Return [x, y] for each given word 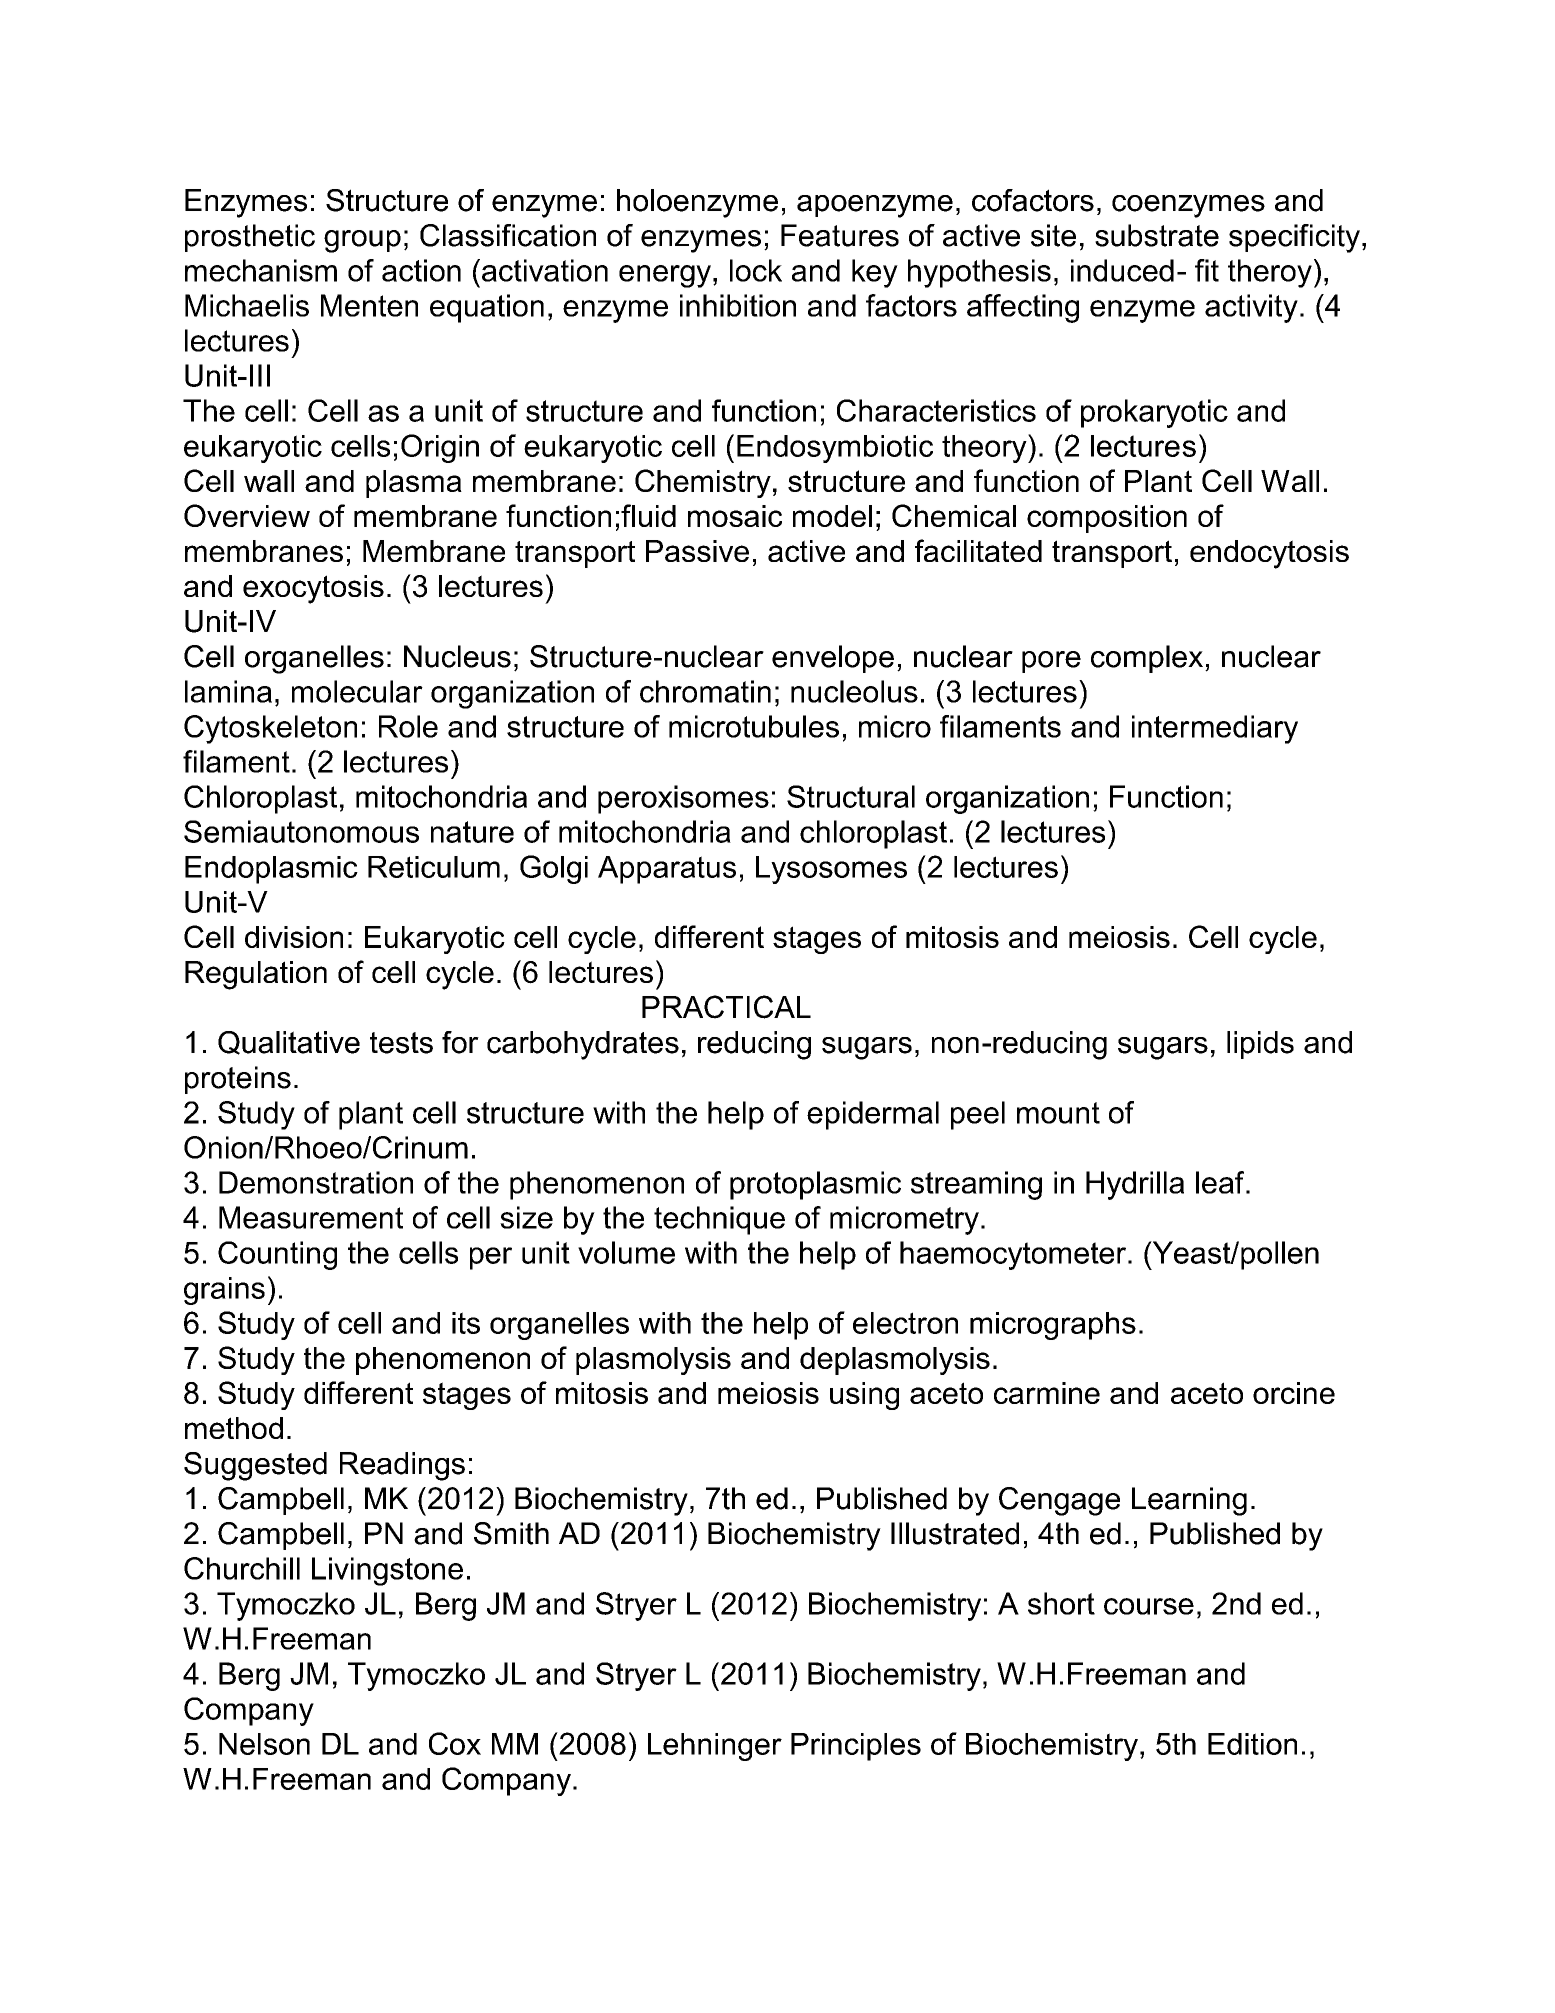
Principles [856, 1747]
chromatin [705, 691]
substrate [1157, 235]
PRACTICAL [726, 1007]
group [362, 241]
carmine [1047, 1393]
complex [1148, 659]
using [864, 1396]
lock [756, 270]
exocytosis [313, 589]
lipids [1260, 1045]
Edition [1252, 1744]
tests [401, 1043]
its [466, 1323]
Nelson [264, 1744]
